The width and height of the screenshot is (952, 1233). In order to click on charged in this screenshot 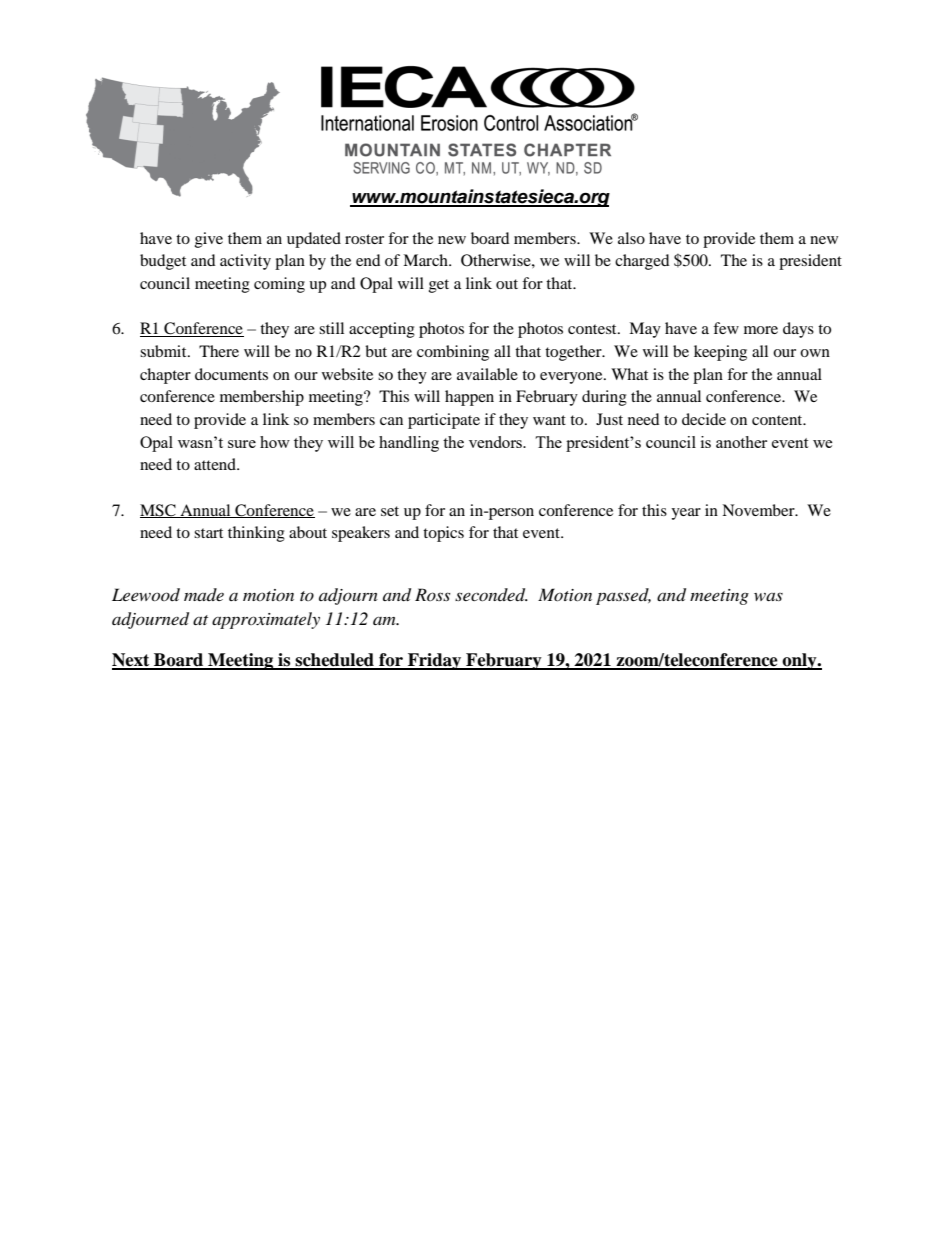, I will do `click(642, 262)`.
